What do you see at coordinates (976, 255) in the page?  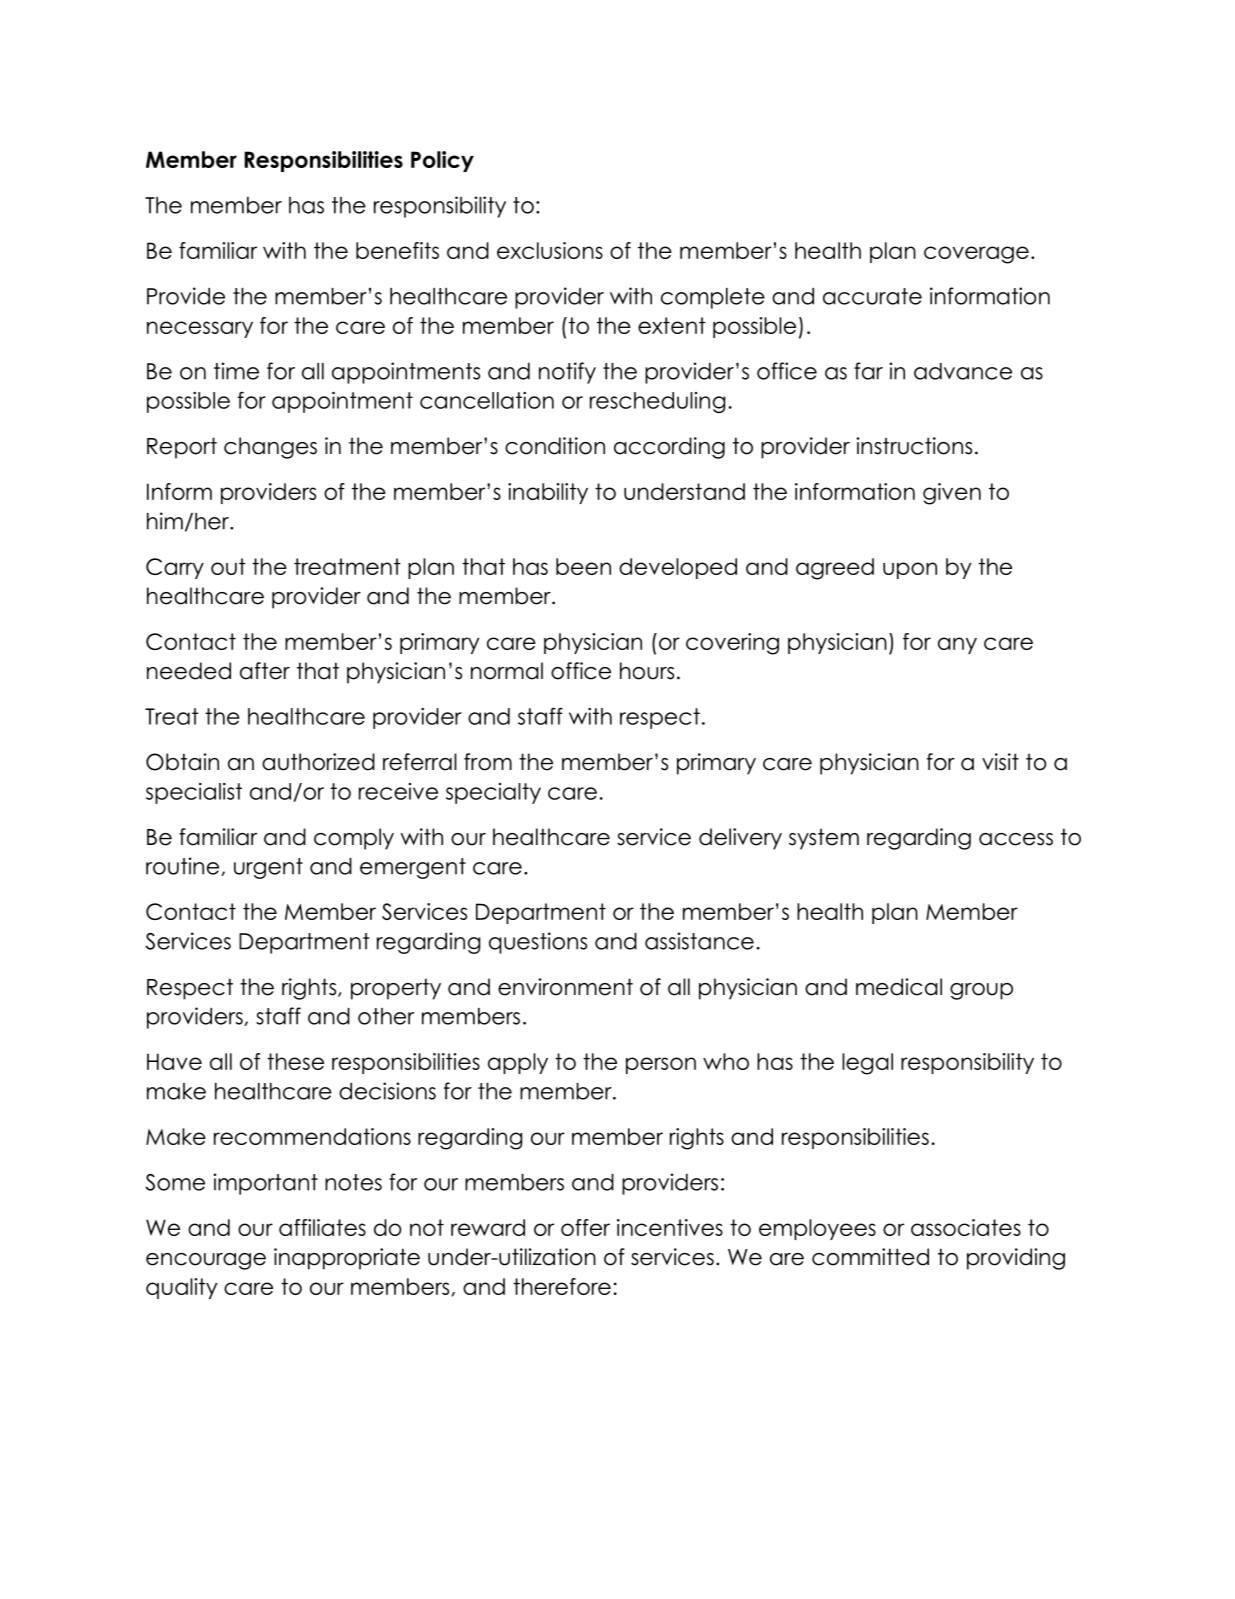 I see `coverage` at bounding box center [976, 255].
